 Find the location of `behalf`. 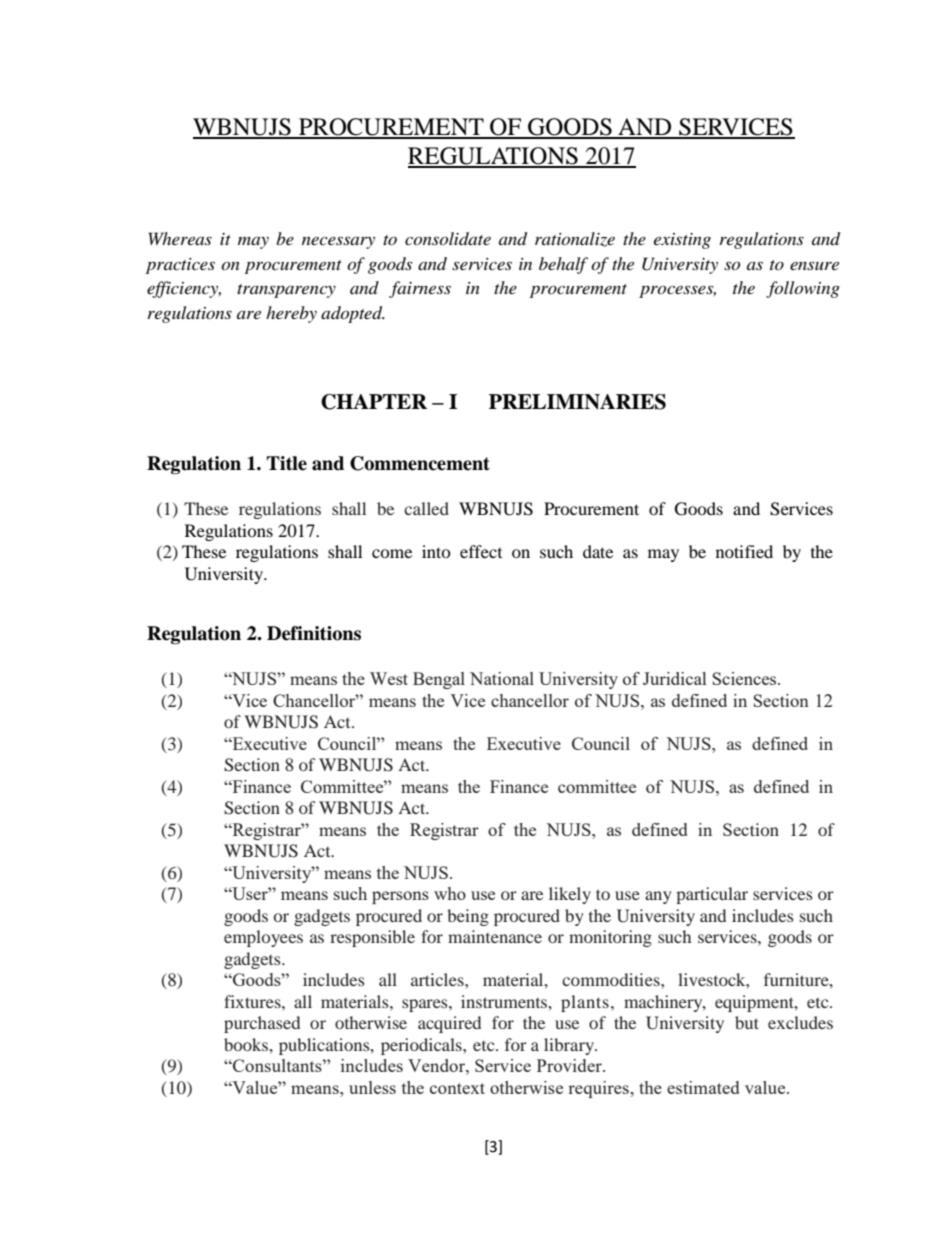

behalf is located at coordinates (563, 265).
